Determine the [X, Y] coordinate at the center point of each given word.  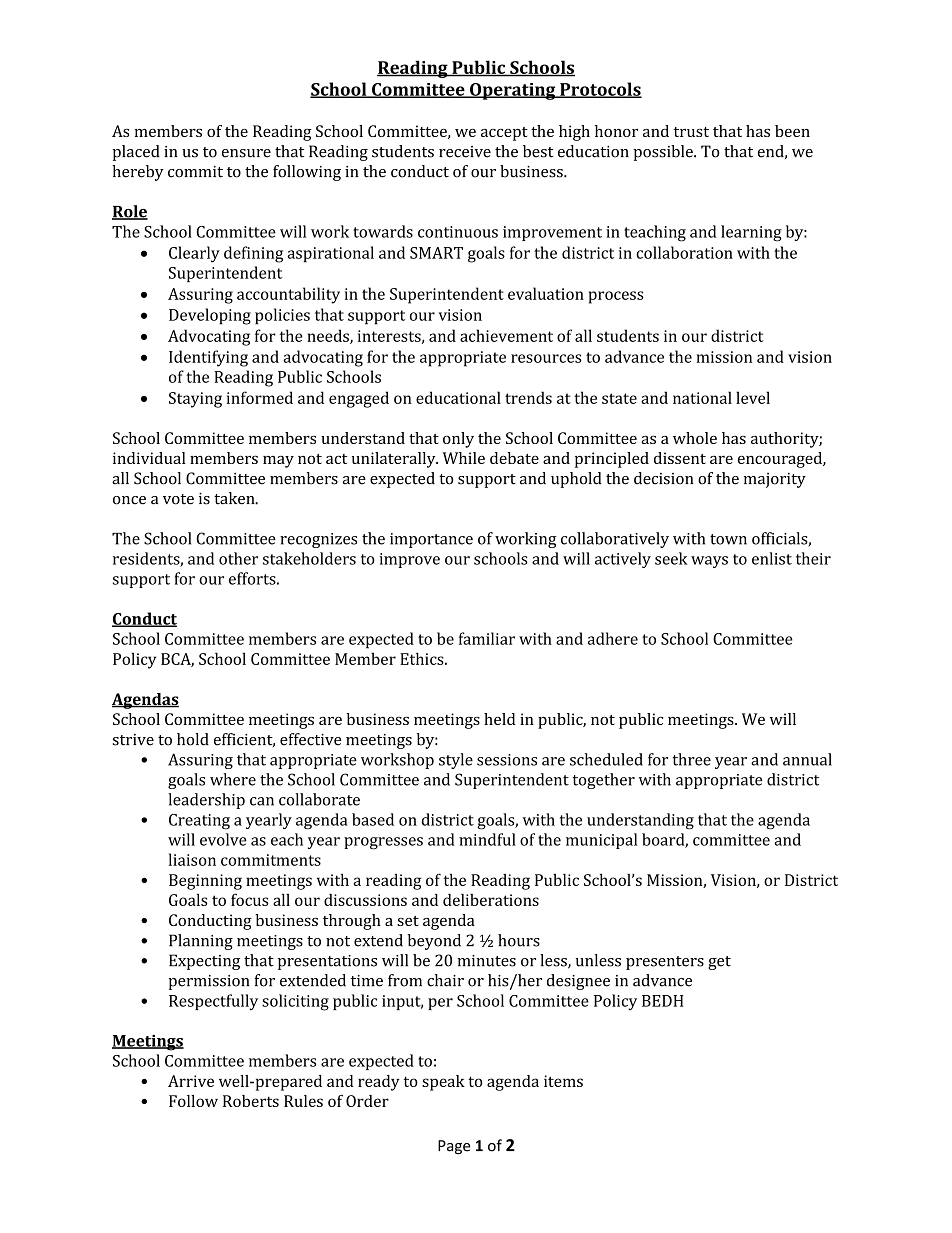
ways [709, 562]
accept [504, 134]
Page [454, 1147]
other [238, 558]
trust [691, 132]
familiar [487, 638]
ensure [246, 153]
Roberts [251, 1101]
